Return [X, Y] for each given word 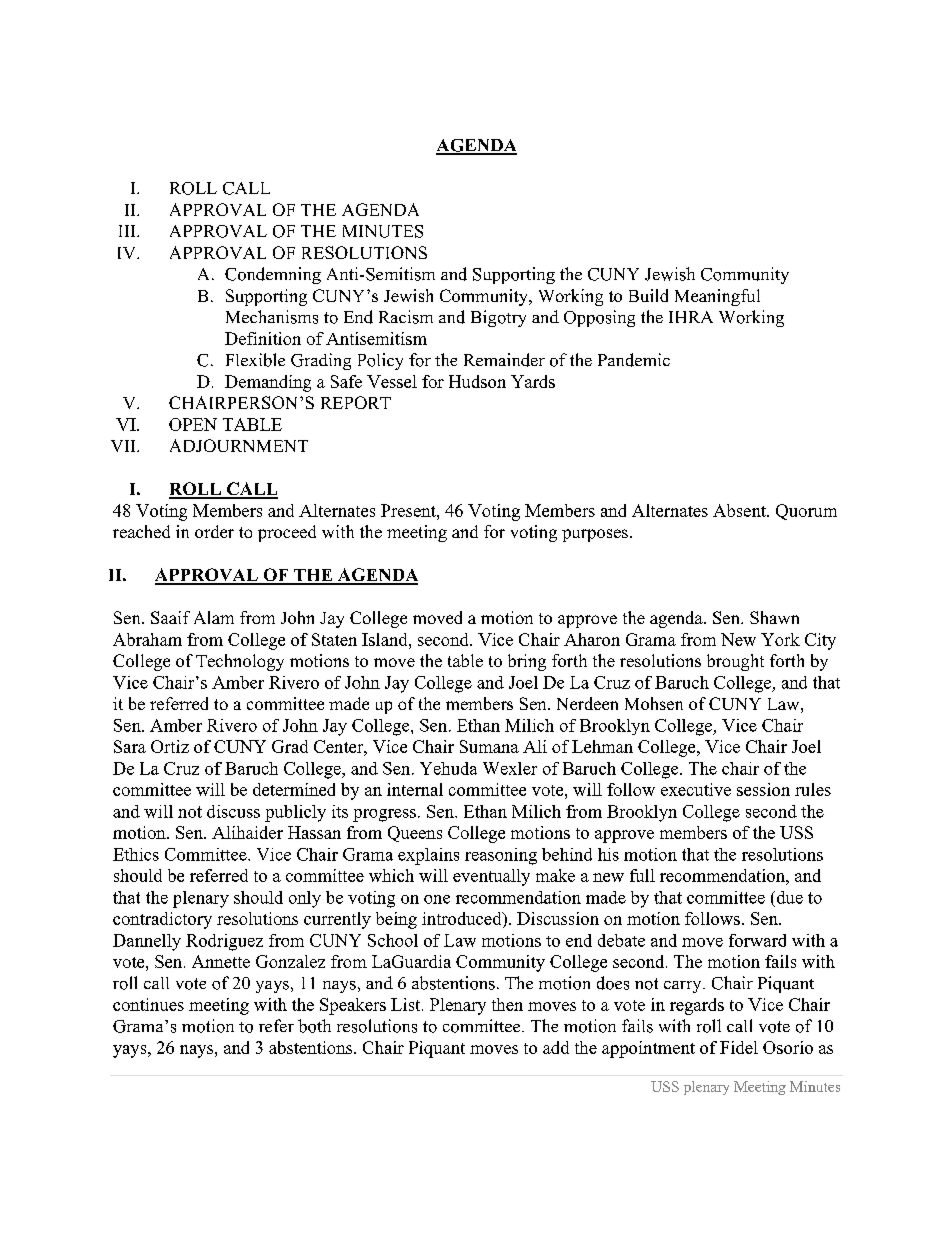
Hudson [477, 381]
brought [735, 662]
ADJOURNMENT [239, 445]
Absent [740, 510]
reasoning [501, 856]
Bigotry [498, 318]
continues [148, 1004]
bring [527, 662]
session [763, 789]
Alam [214, 617]
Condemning [273, 275]
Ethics [136, 854]
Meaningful [717, 297]
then [507, 1004]
